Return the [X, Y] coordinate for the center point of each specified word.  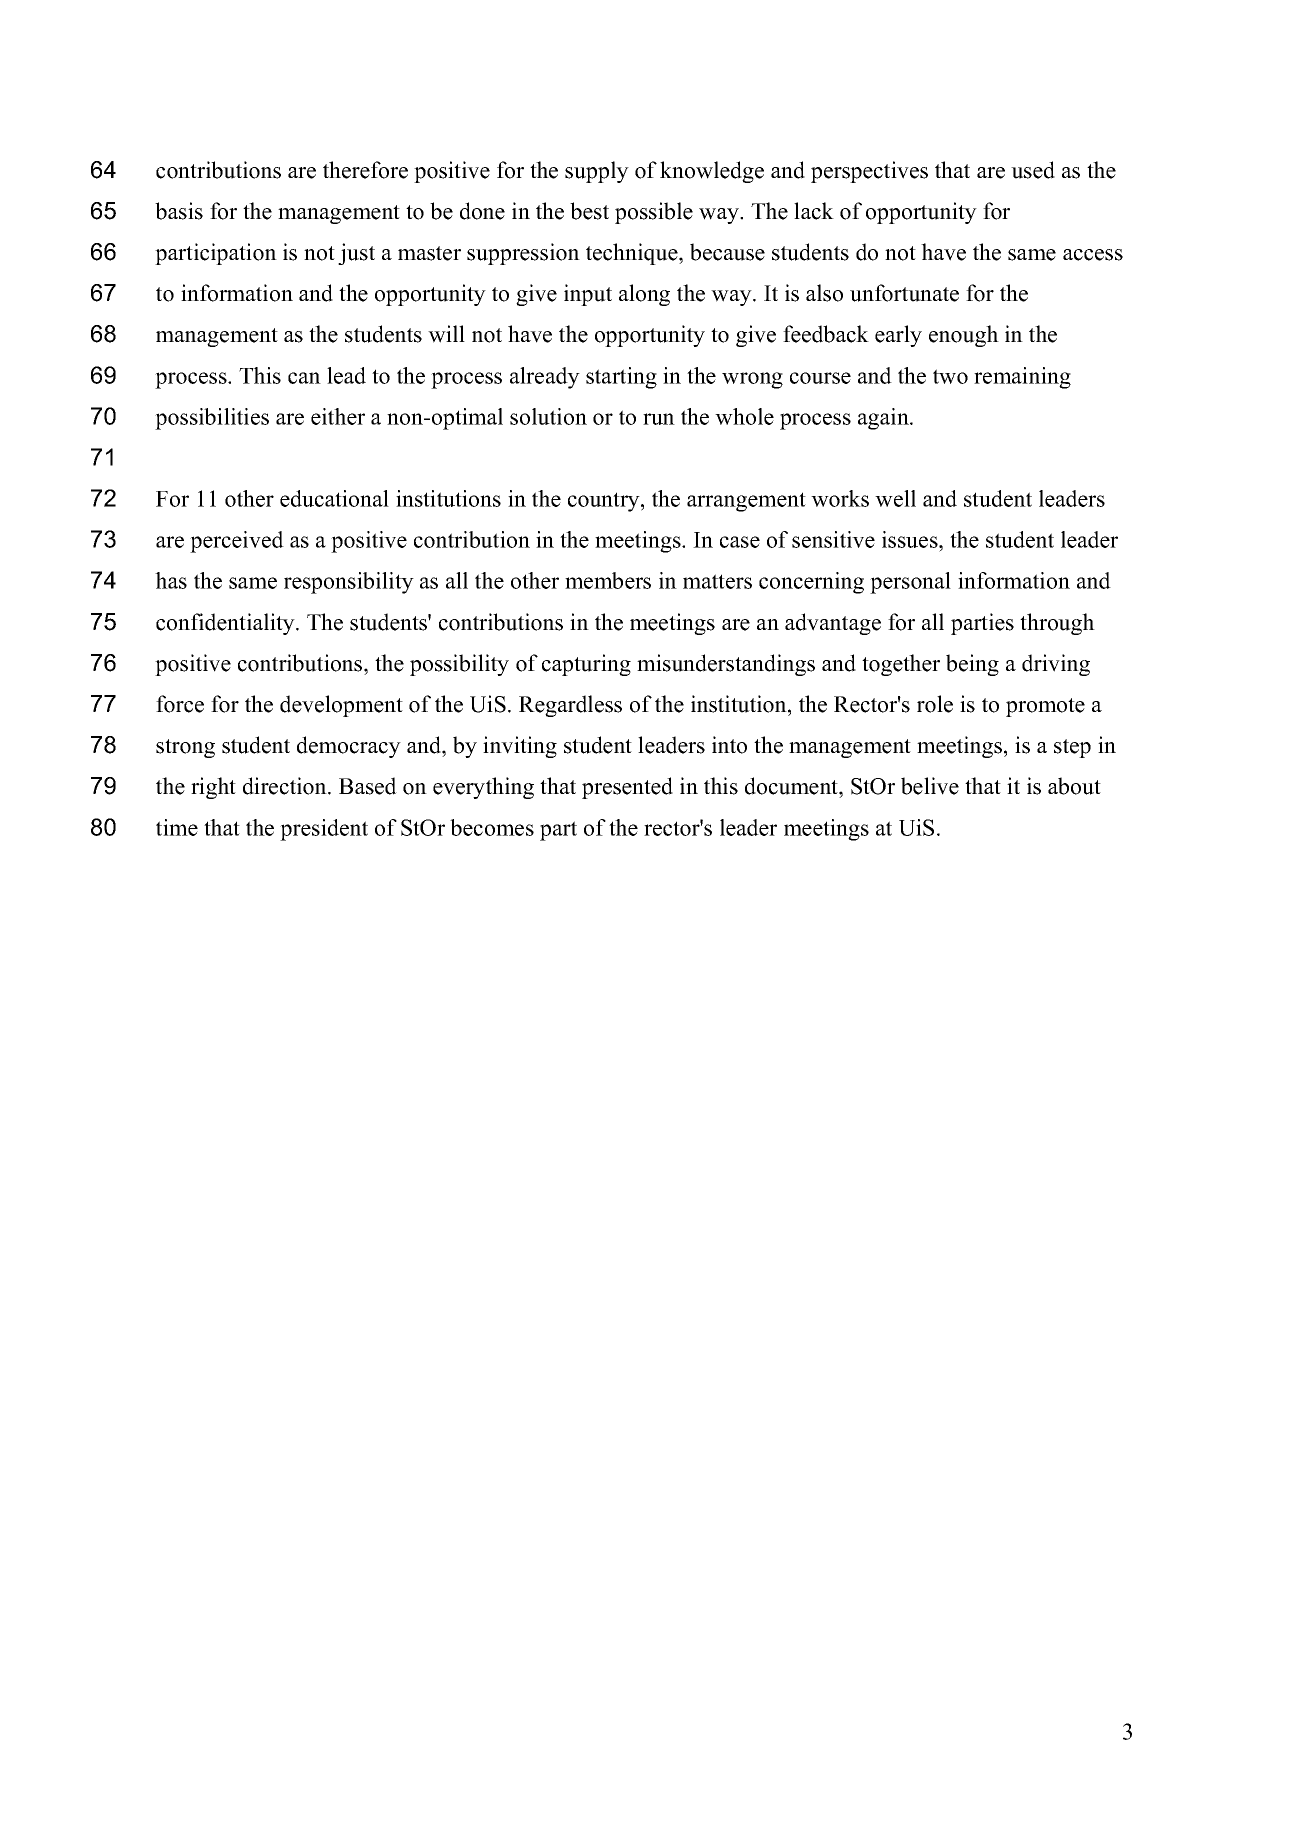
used [1033, 170]
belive [930, 786]
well [895, 498]
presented [627, 788]
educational [334, 498]
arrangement [746, 502]
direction [286, 786]
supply [597, 172]
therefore [365, 170]
